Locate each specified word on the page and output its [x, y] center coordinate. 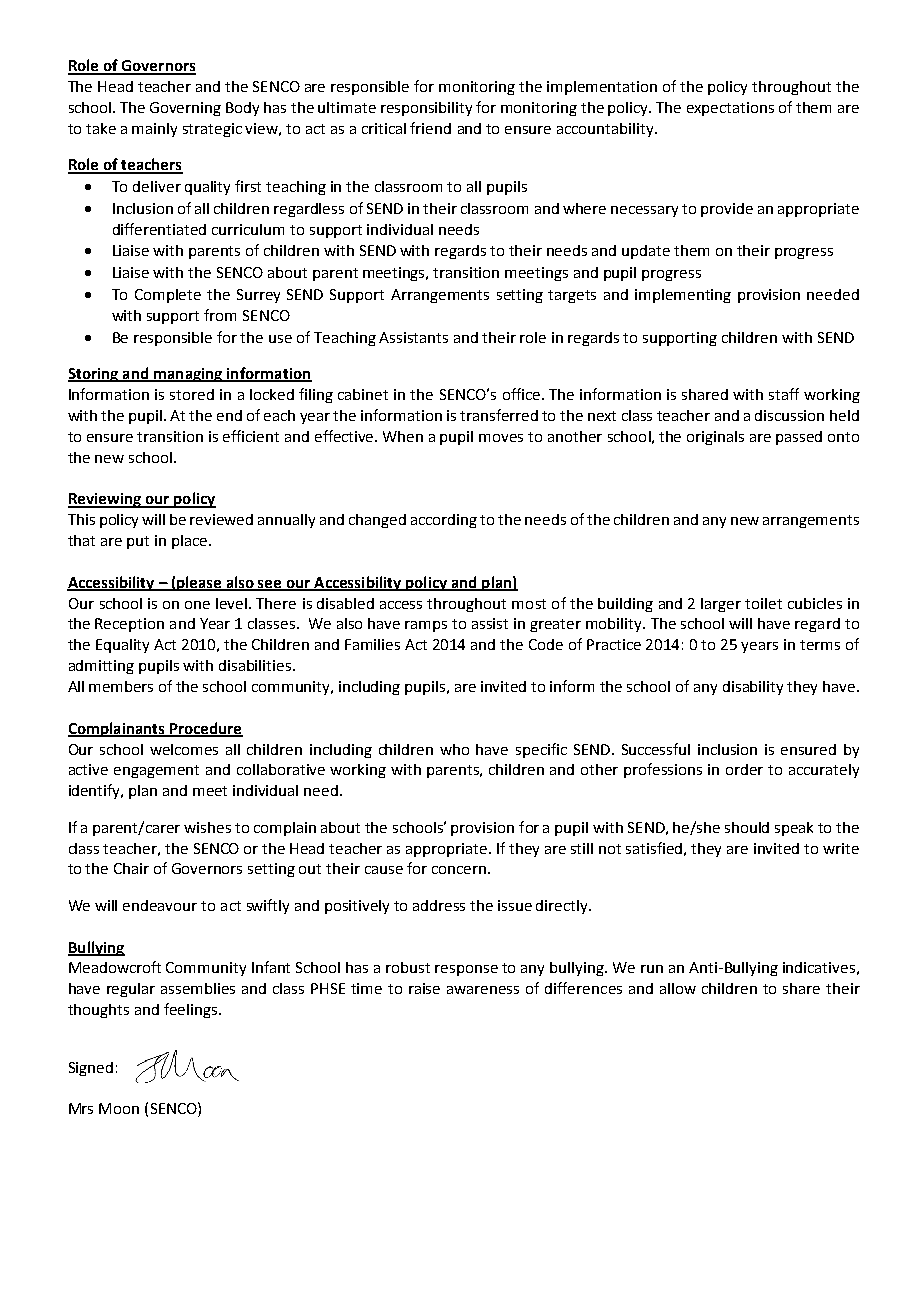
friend [430, 128]
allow [678, 988]
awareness [483, 990]
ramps [426, 626]
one [197, 605]
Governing [185, 109]
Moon [119, 1108]
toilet [763, 603]
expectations [730, 109]
